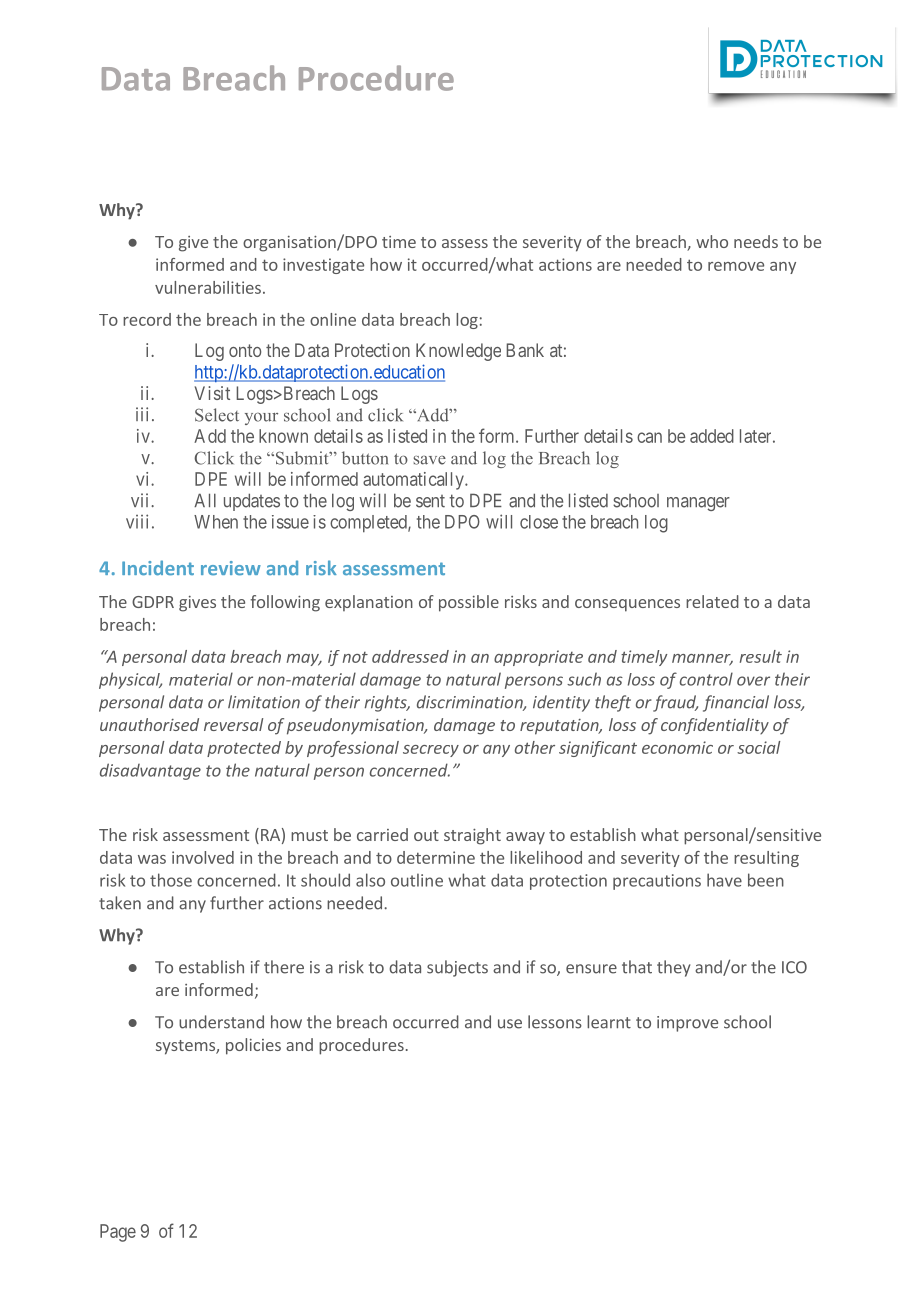 This screenshot has height=1308, width=924. I want to click on remove, so click(736, 266).
